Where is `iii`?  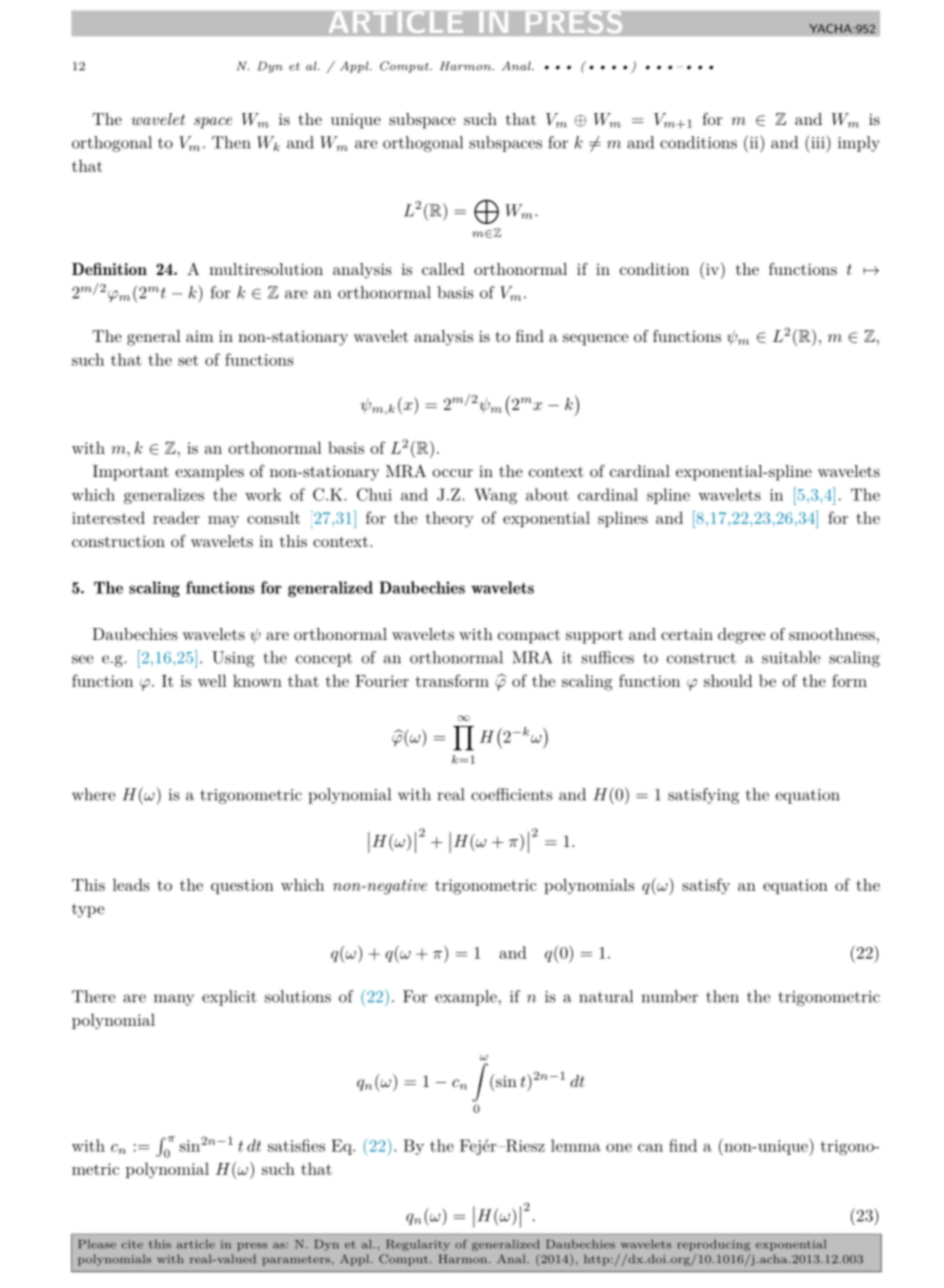
iii is located at coordinates (818, 142).
